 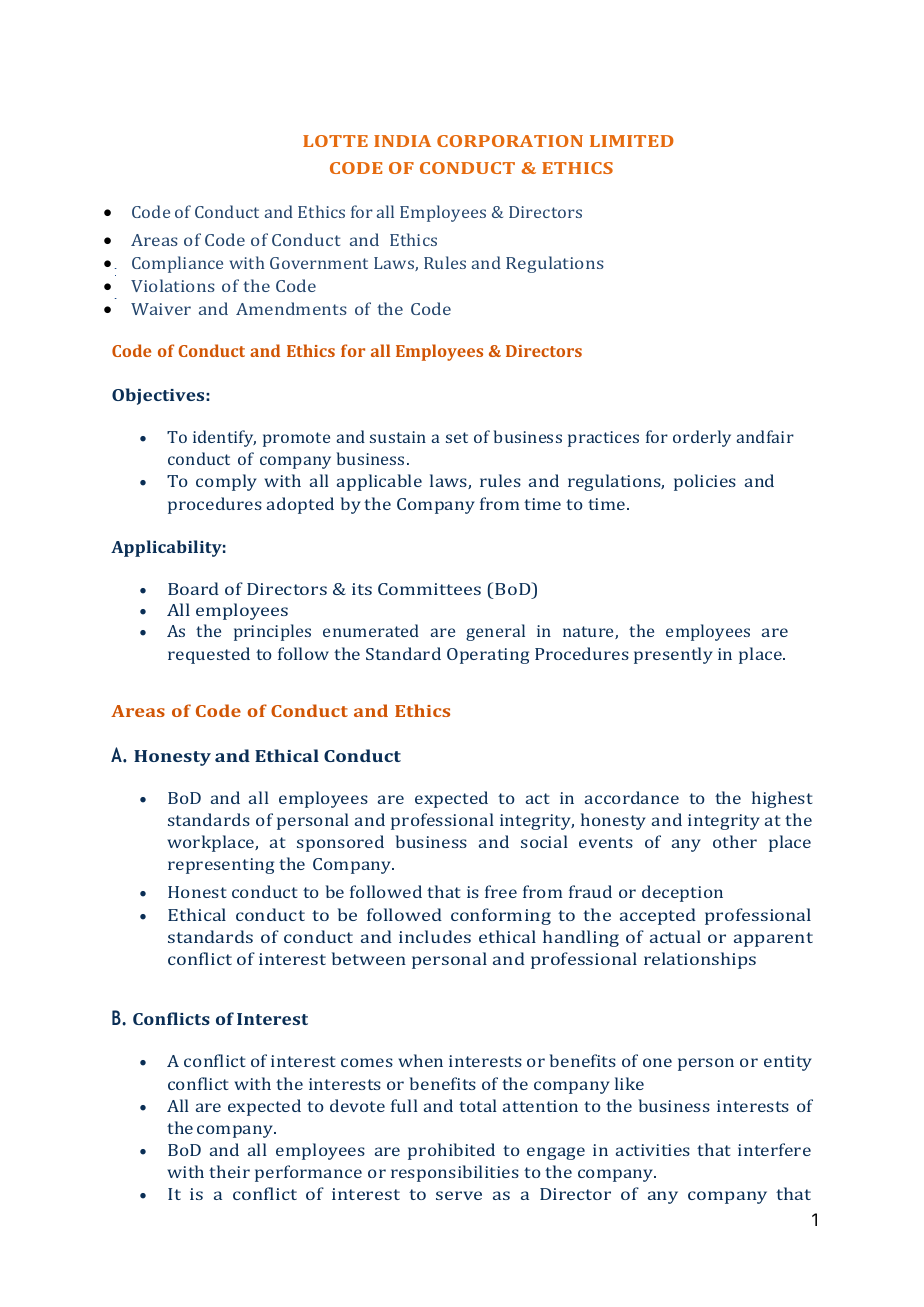 What do you see at coordinates (221, 866) in the screenshot?
I see `representing` at bounding box center [221, 866].
